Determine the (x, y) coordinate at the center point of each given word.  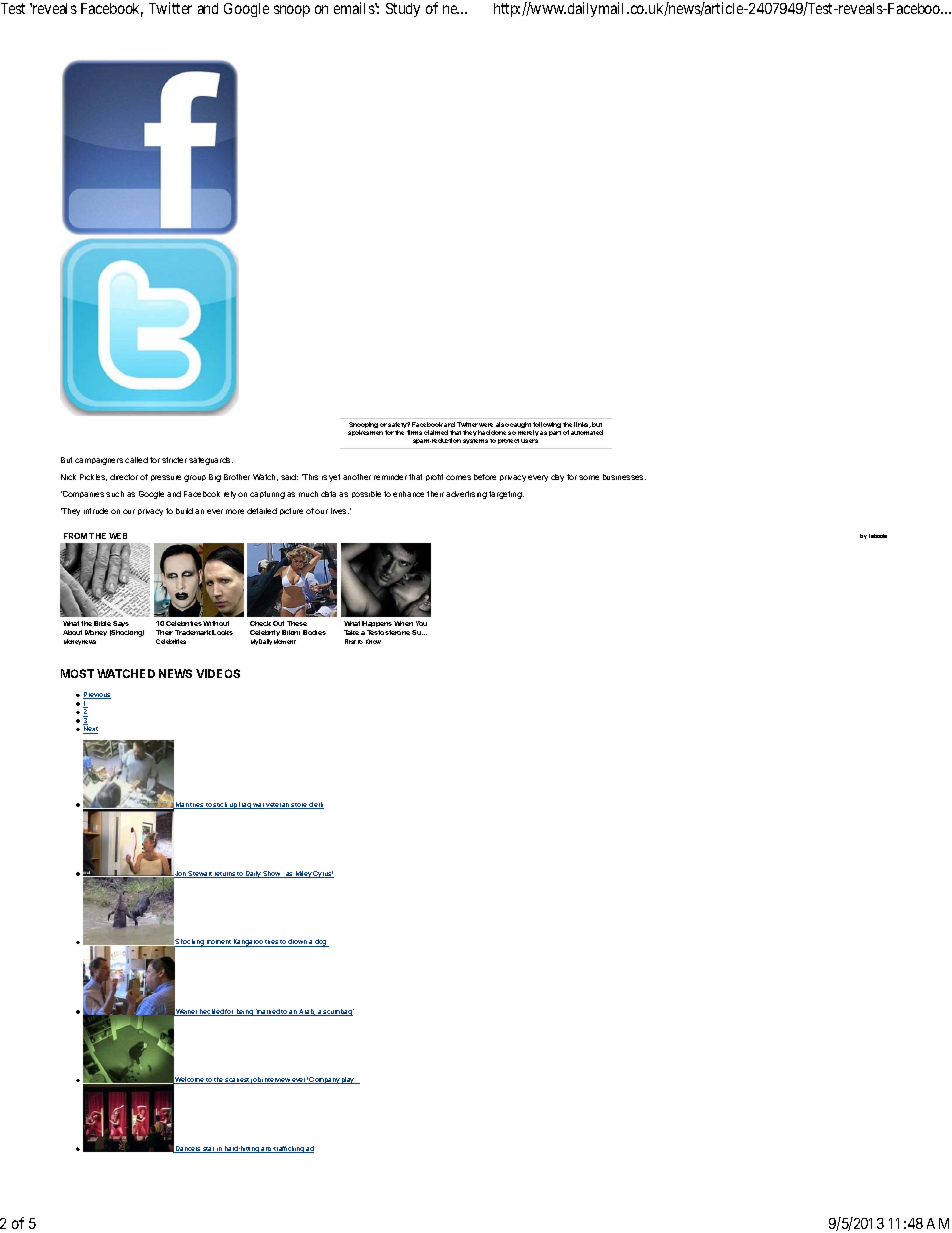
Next (90, 729)
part (555, 433)
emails (355, 8)
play (348, 1080)
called (136, 460)
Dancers (188, 1149)
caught (520, 425)
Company (324, 1080)
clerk (316, 805)
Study (403, 10)
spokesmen (365, 433)
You (421, 623)
